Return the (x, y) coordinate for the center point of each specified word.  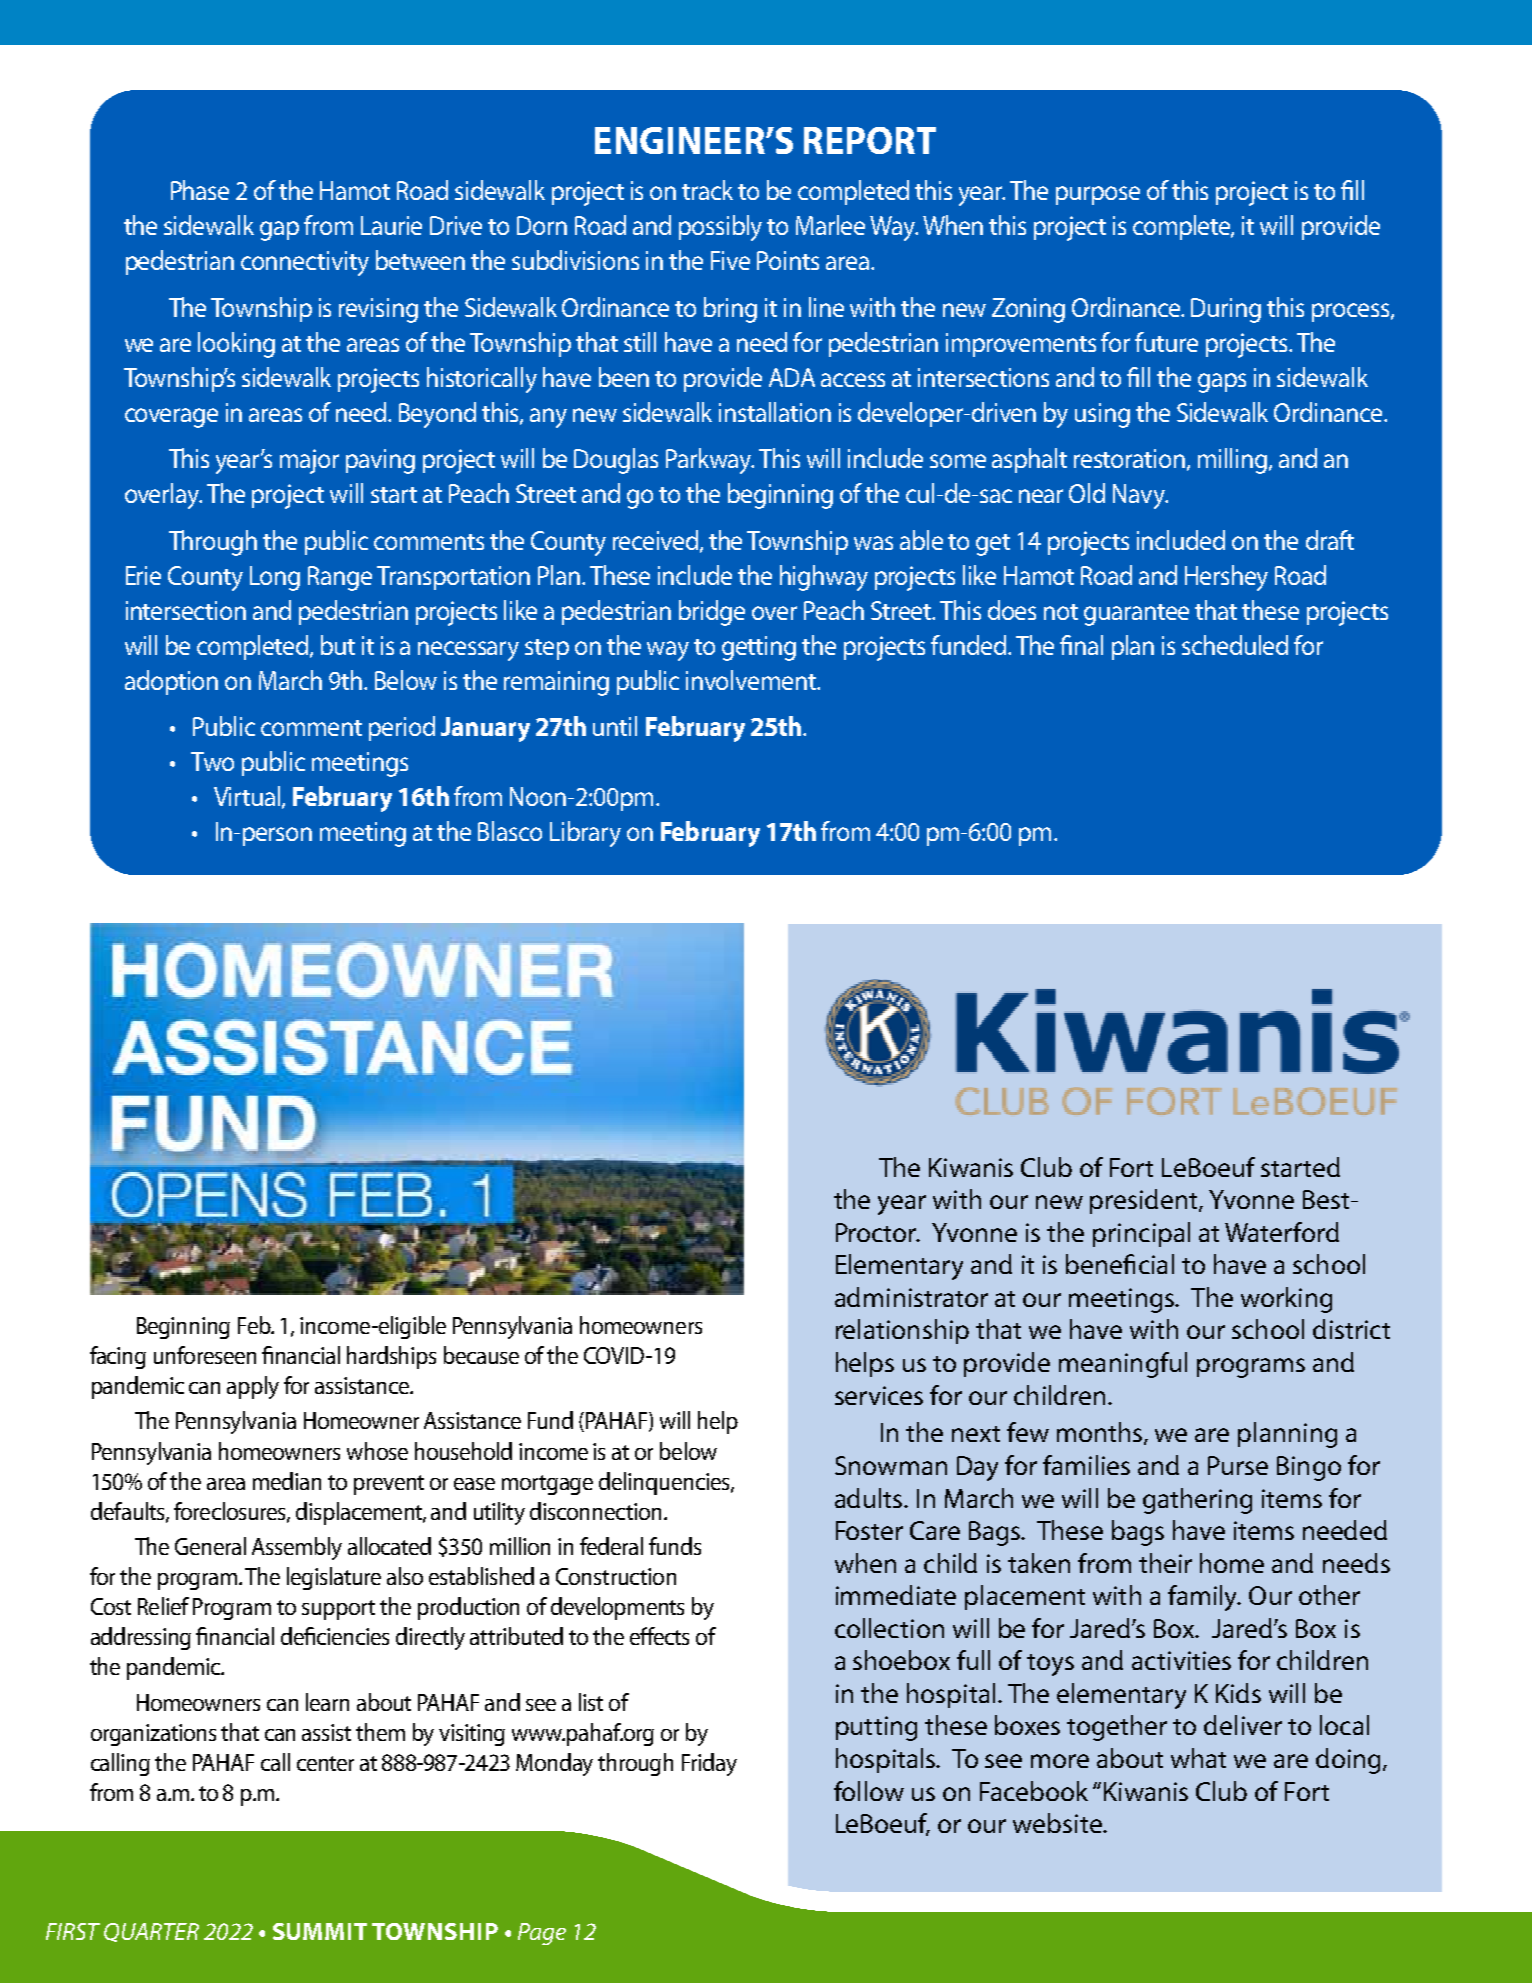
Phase (200, 190)
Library (585, 834)
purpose (1098, 195)
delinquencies (665, 1483)
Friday (709, 1764)
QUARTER (151, 1932)
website (1058, 1823)
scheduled (1235, 645)
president (1145, 1201)
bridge (712, 613)
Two (212, 761)
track (707, 190)
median (287, 1481)
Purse (1238, 1465)
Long (275, 578)
